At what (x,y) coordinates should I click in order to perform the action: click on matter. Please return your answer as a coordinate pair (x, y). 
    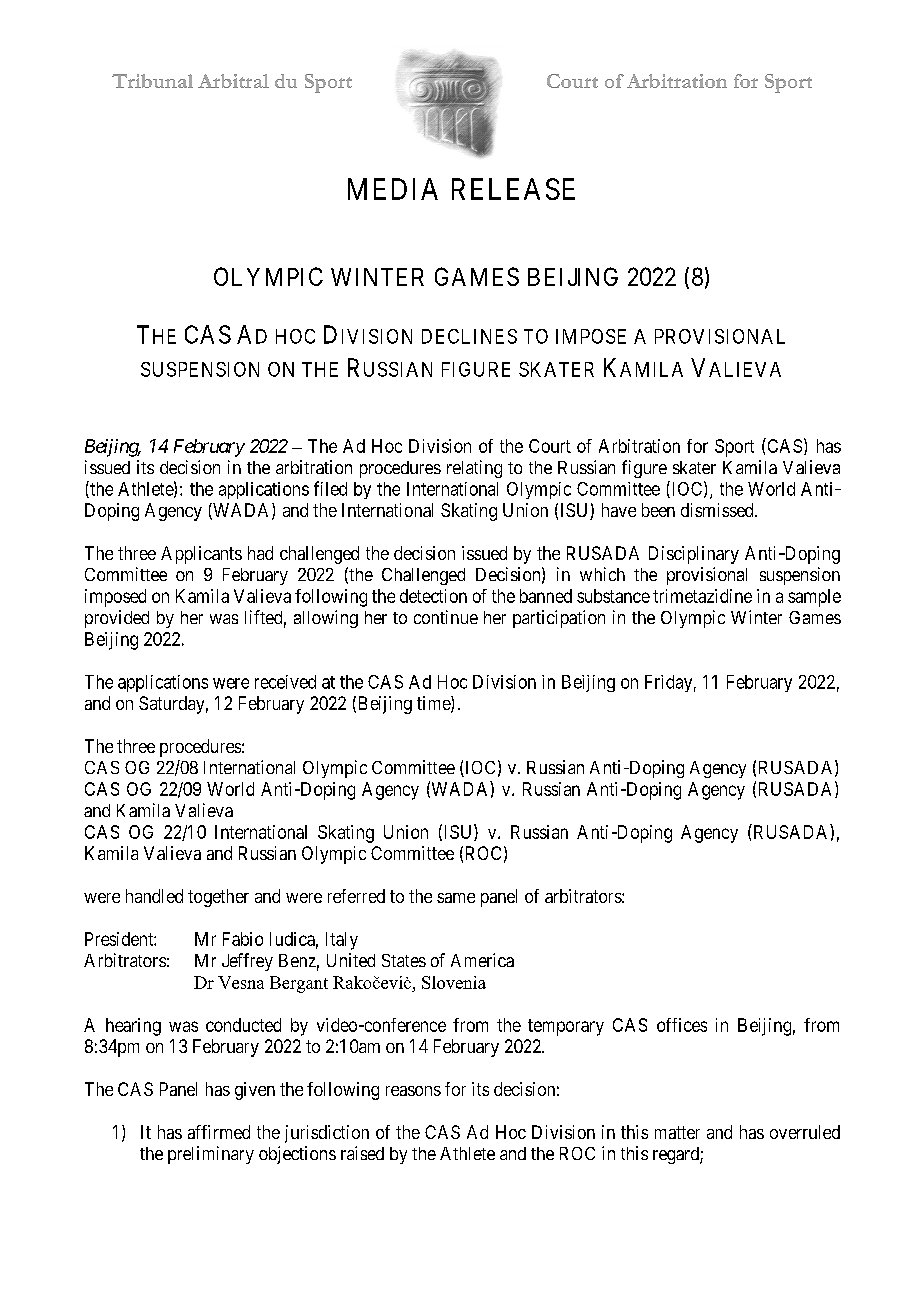
    Looking at the image, I should click on (677, 1132).
